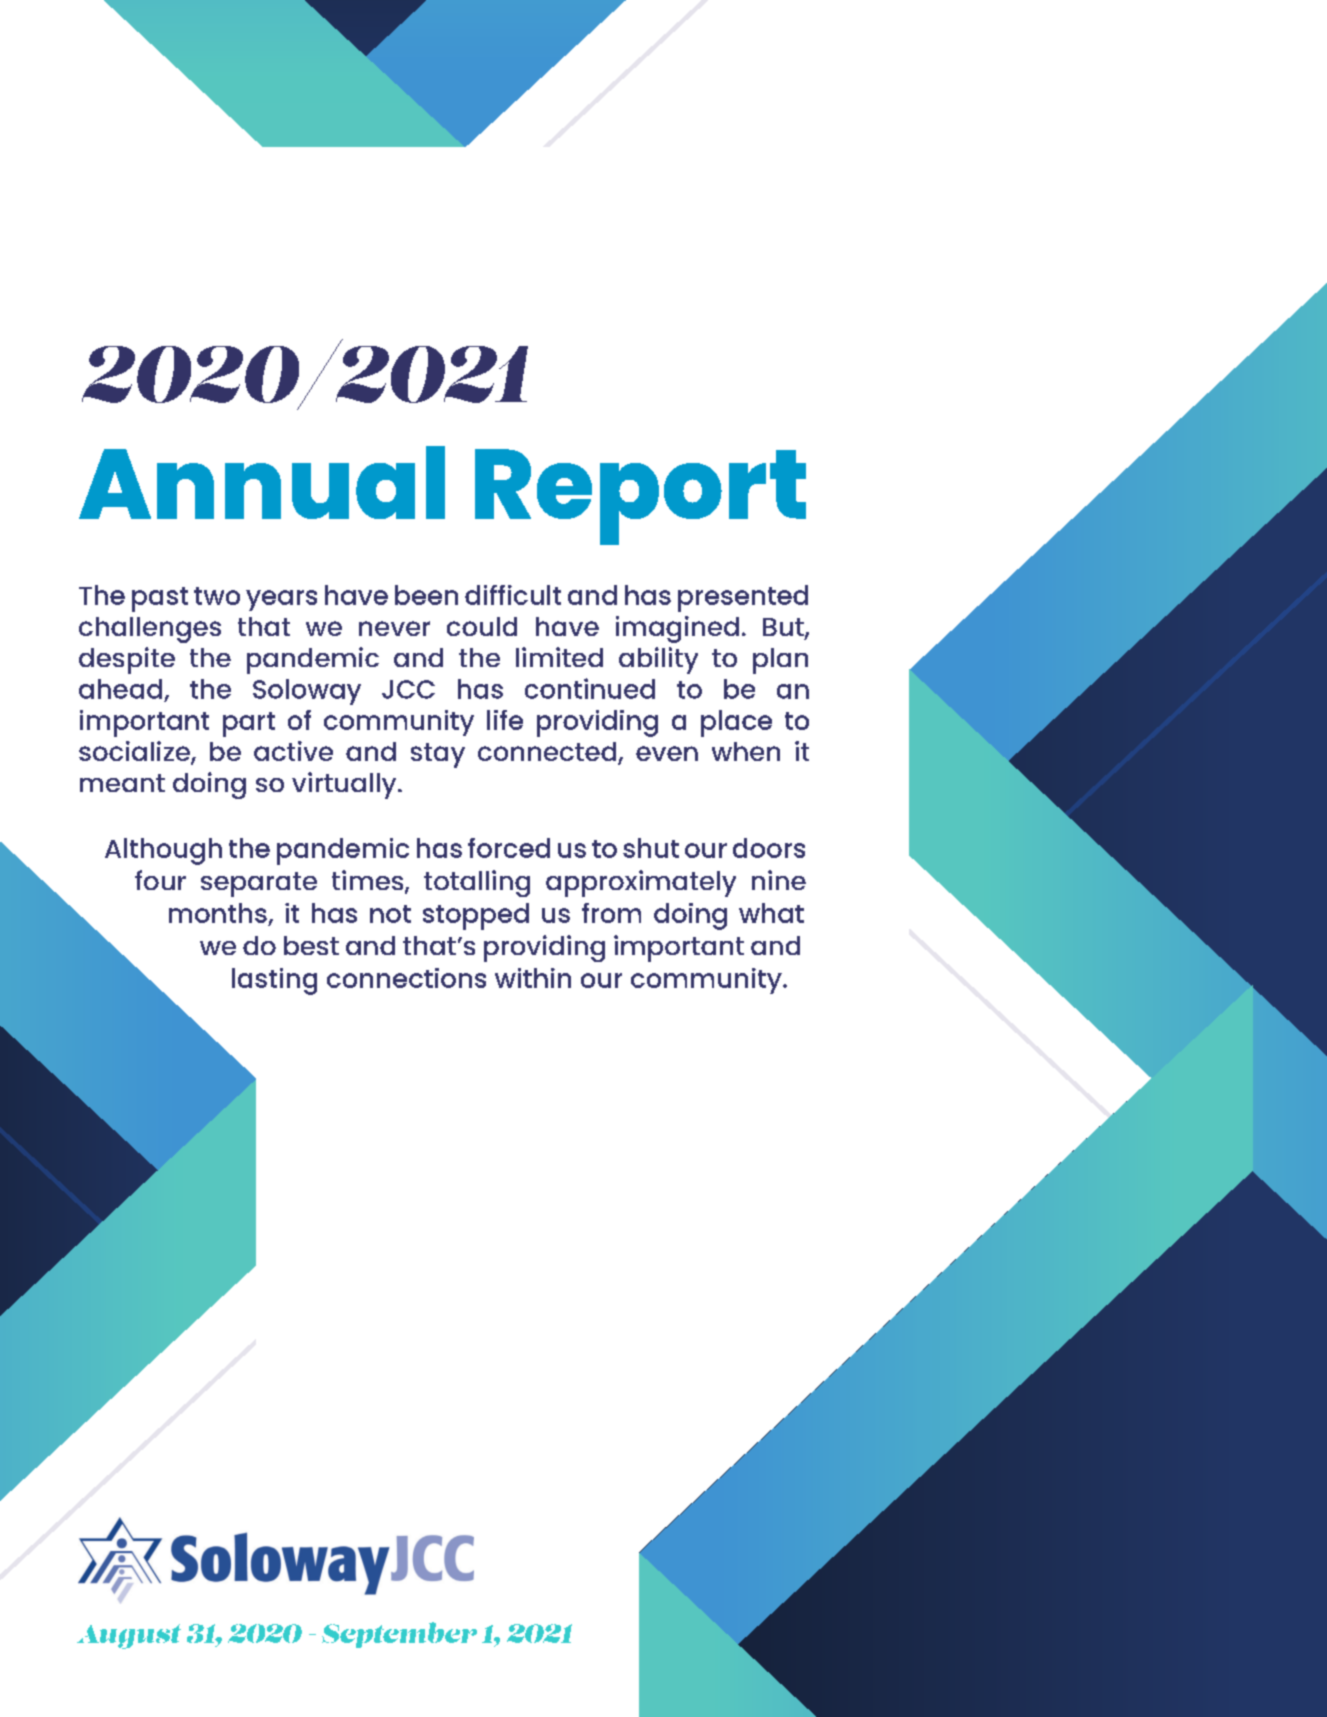 This screenshot has width=1327, height=1717. I want to click on stopped, so click(476, 916).
